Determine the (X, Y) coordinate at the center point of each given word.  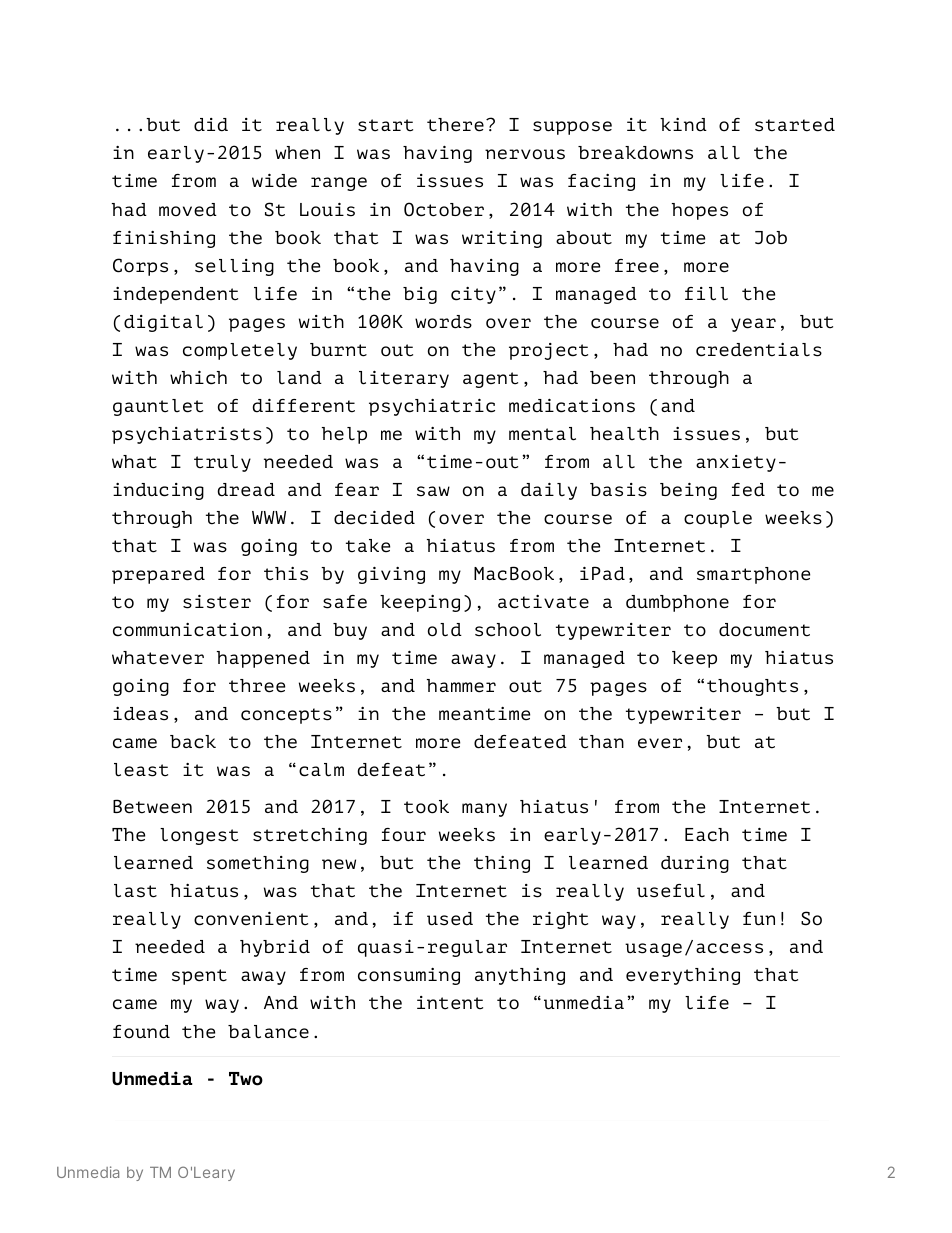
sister (217, 602)
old (445, 630)
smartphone (753, 575)
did (211, 125)
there (455, 125)
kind (683, 125)
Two (246, 1079)
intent (450, 1003)
